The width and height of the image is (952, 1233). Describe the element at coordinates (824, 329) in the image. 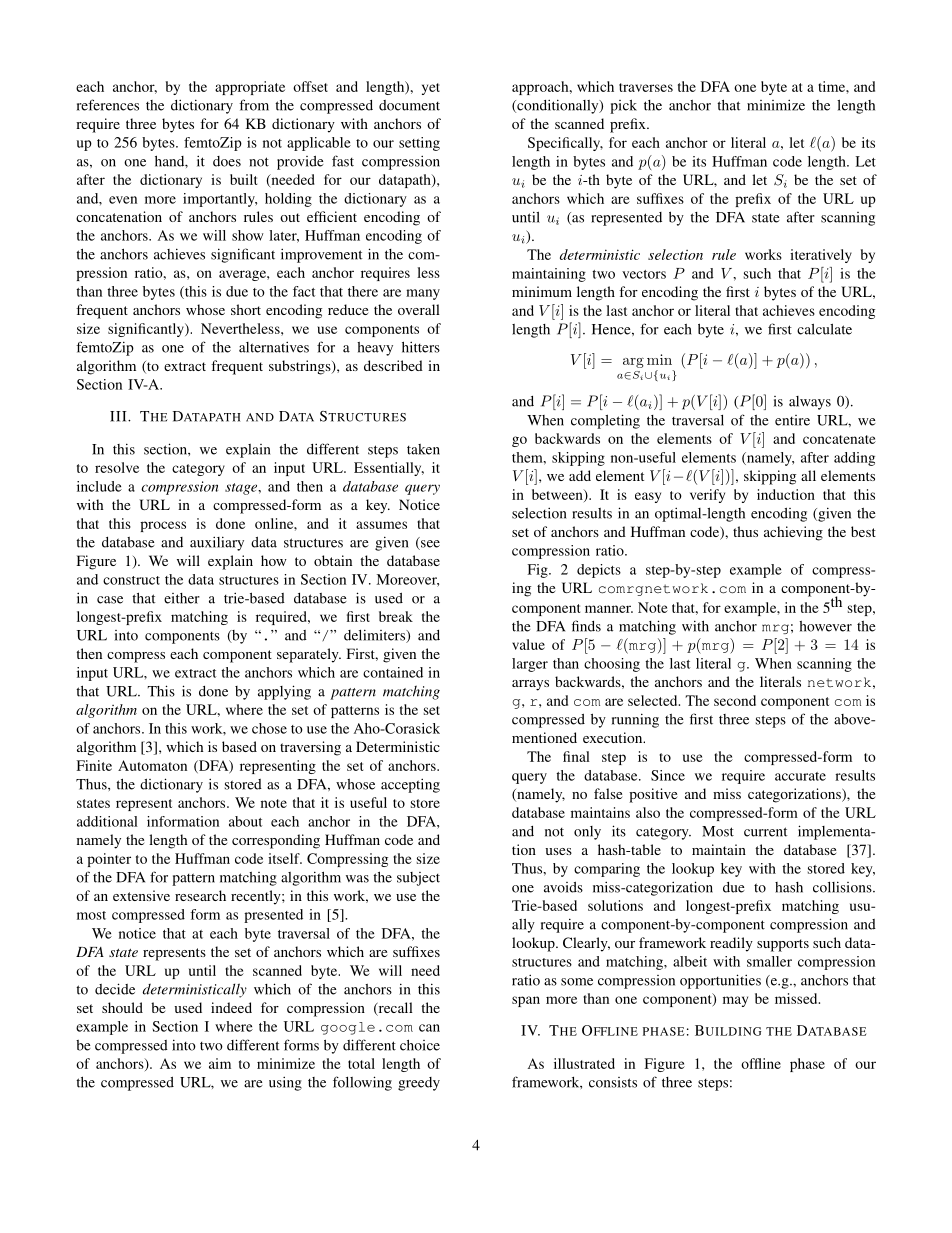

I see `calculate` at that location.
